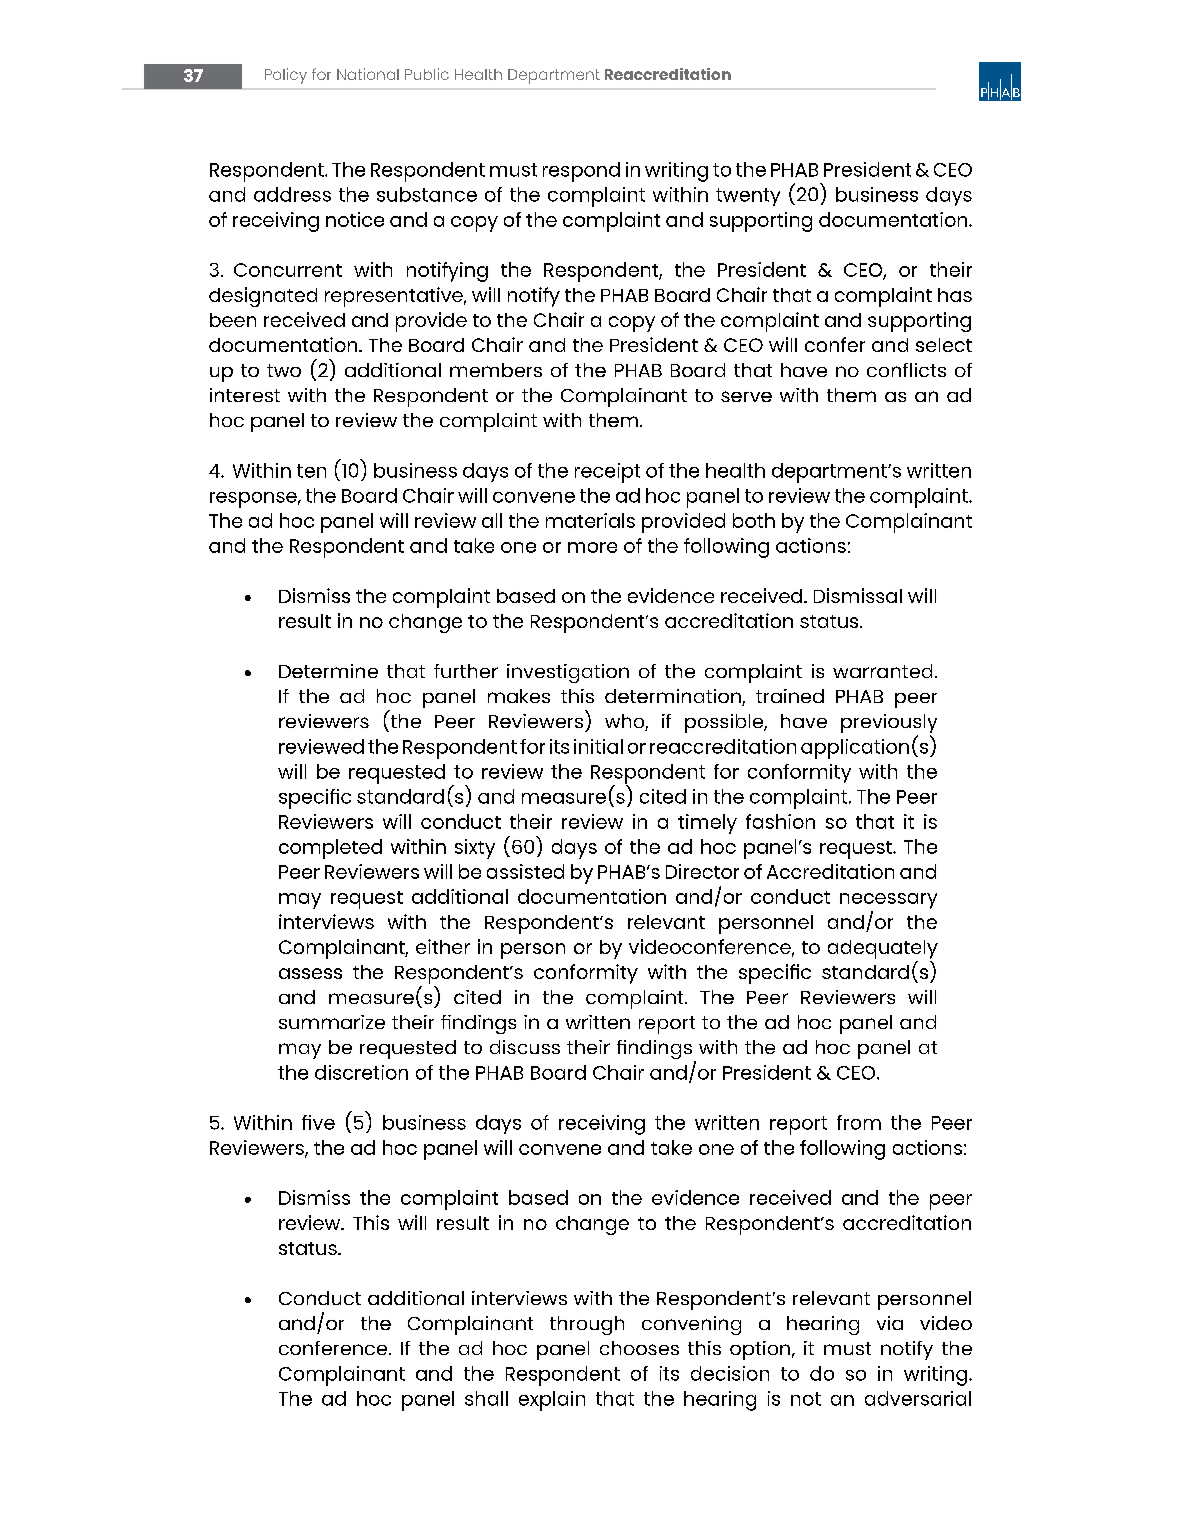 Image resolution: width=1181 pixels, height=1528 pixels. Describe the element at coordinates (890, 1323) in the screenshot. I see `via` at that location.
